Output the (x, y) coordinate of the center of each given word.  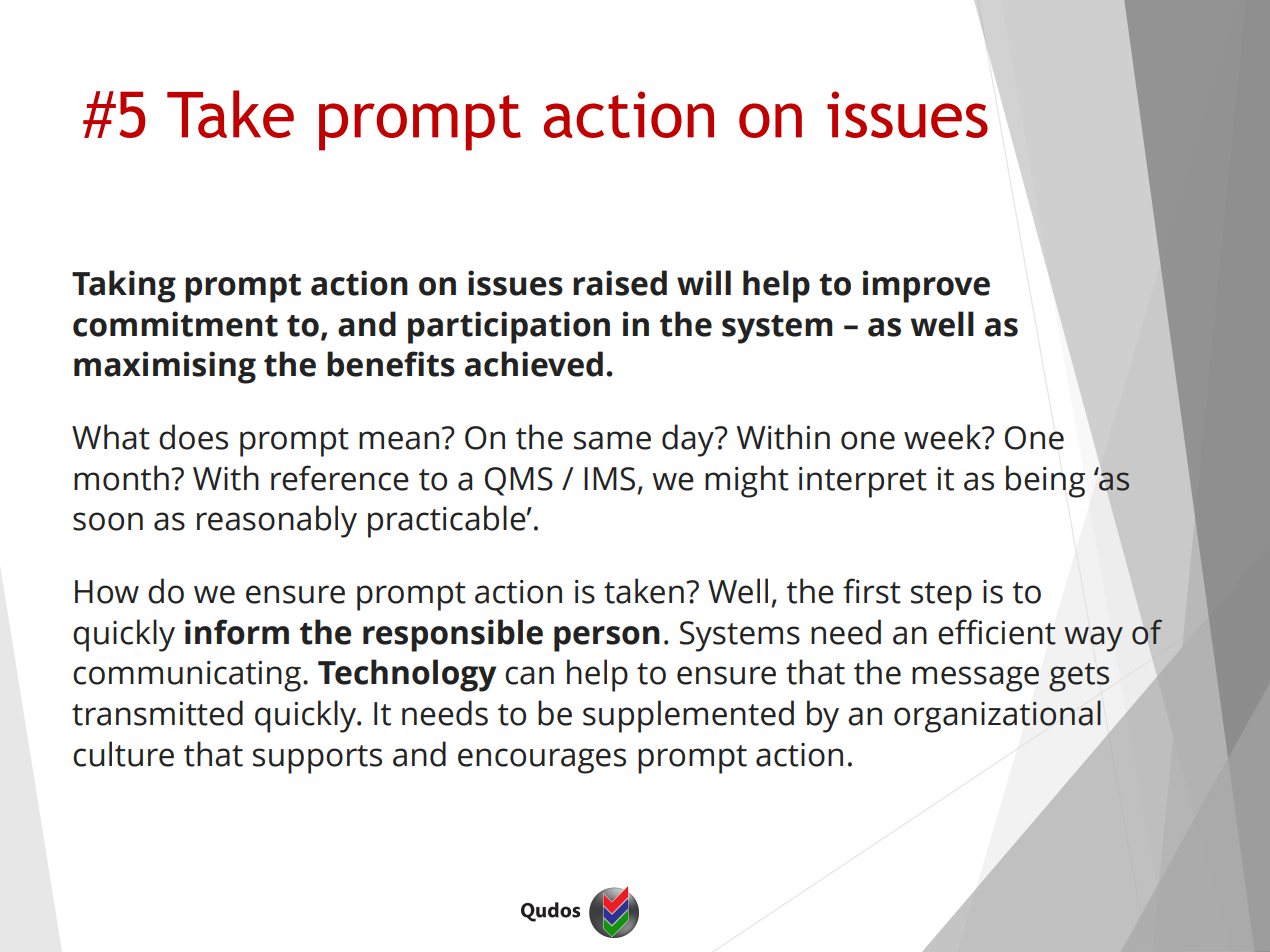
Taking (124, 286)
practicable (448, 521)
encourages (542, 761)
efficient (997, 632)
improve (926, 286)
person (607, 639)
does (193, 437)
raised (620, 283)
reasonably (277, 521)
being (1045, 481)
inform (237, 632)
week (943, 437)
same (612, 440)
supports (317, 759)
